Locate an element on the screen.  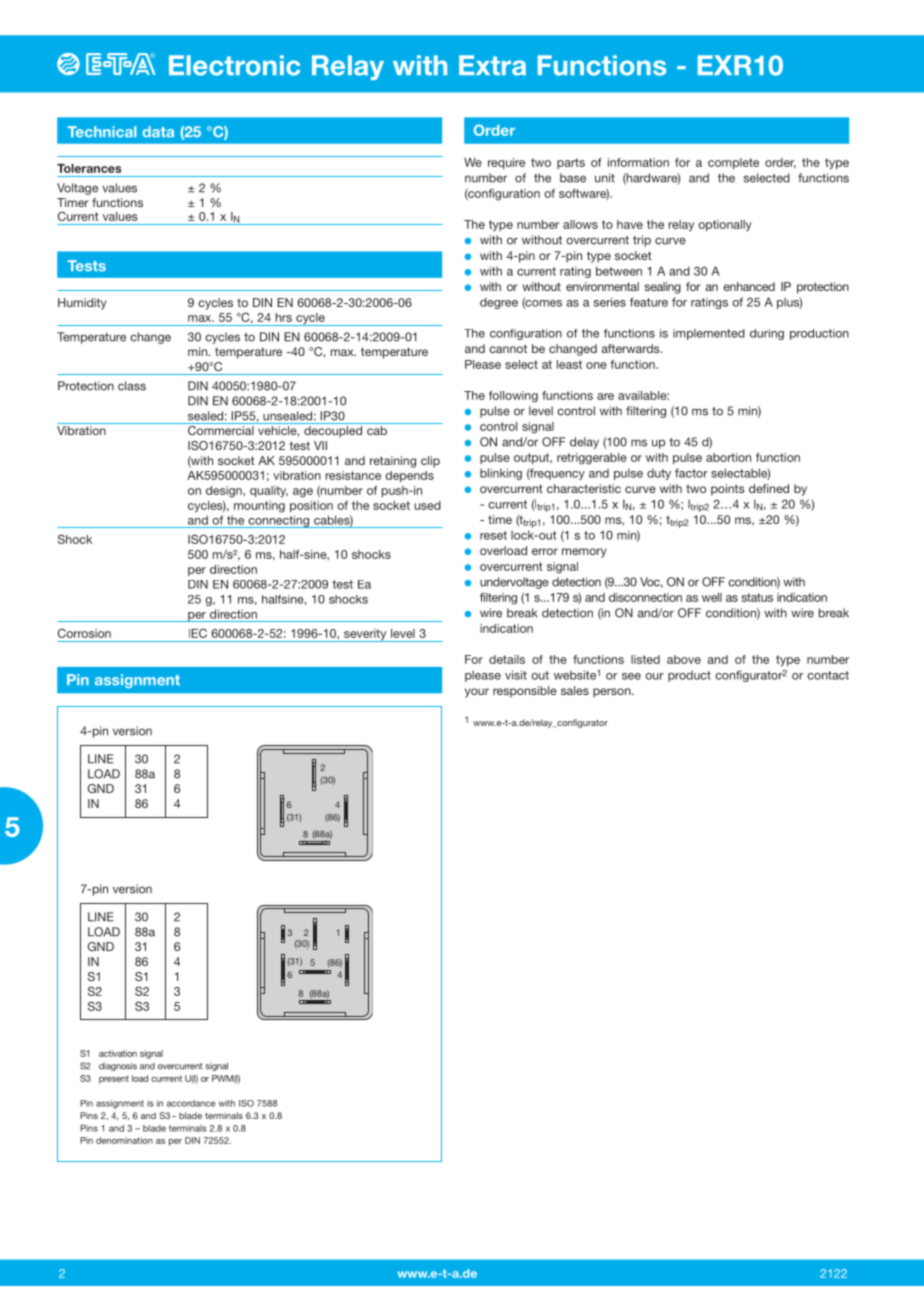
data is located at coordinates (158, 132).
